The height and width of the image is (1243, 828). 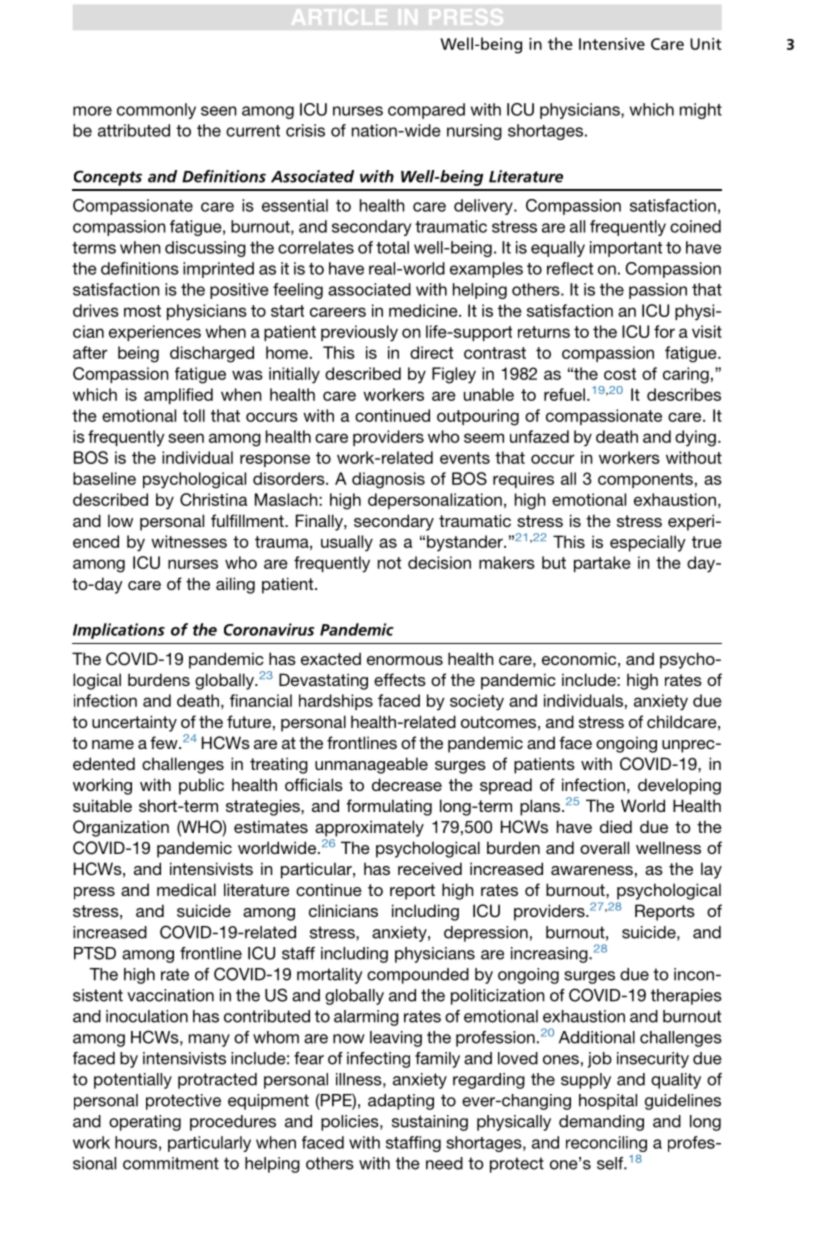 I want to click on decrease, so click(x=407, y=784).
